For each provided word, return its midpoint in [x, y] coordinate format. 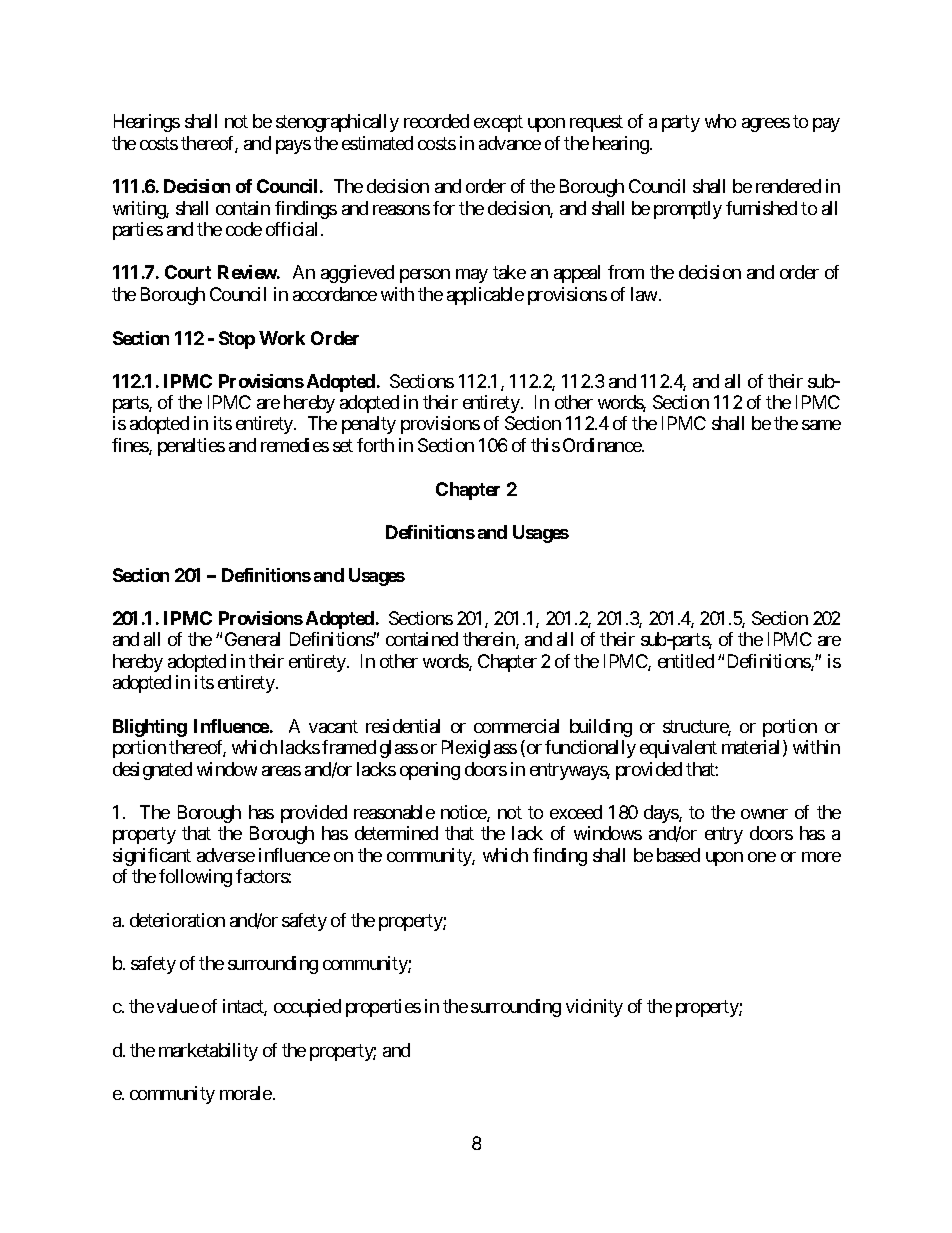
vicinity [594, 1008]
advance [510, 143]
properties [383, 1008]
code [244, 229]
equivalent [678, 749]
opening [430, 771]
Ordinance [603, 445]
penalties [191, 447]
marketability [208, 1052]
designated [152, 771]
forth [375, 445]
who [720, 121]
